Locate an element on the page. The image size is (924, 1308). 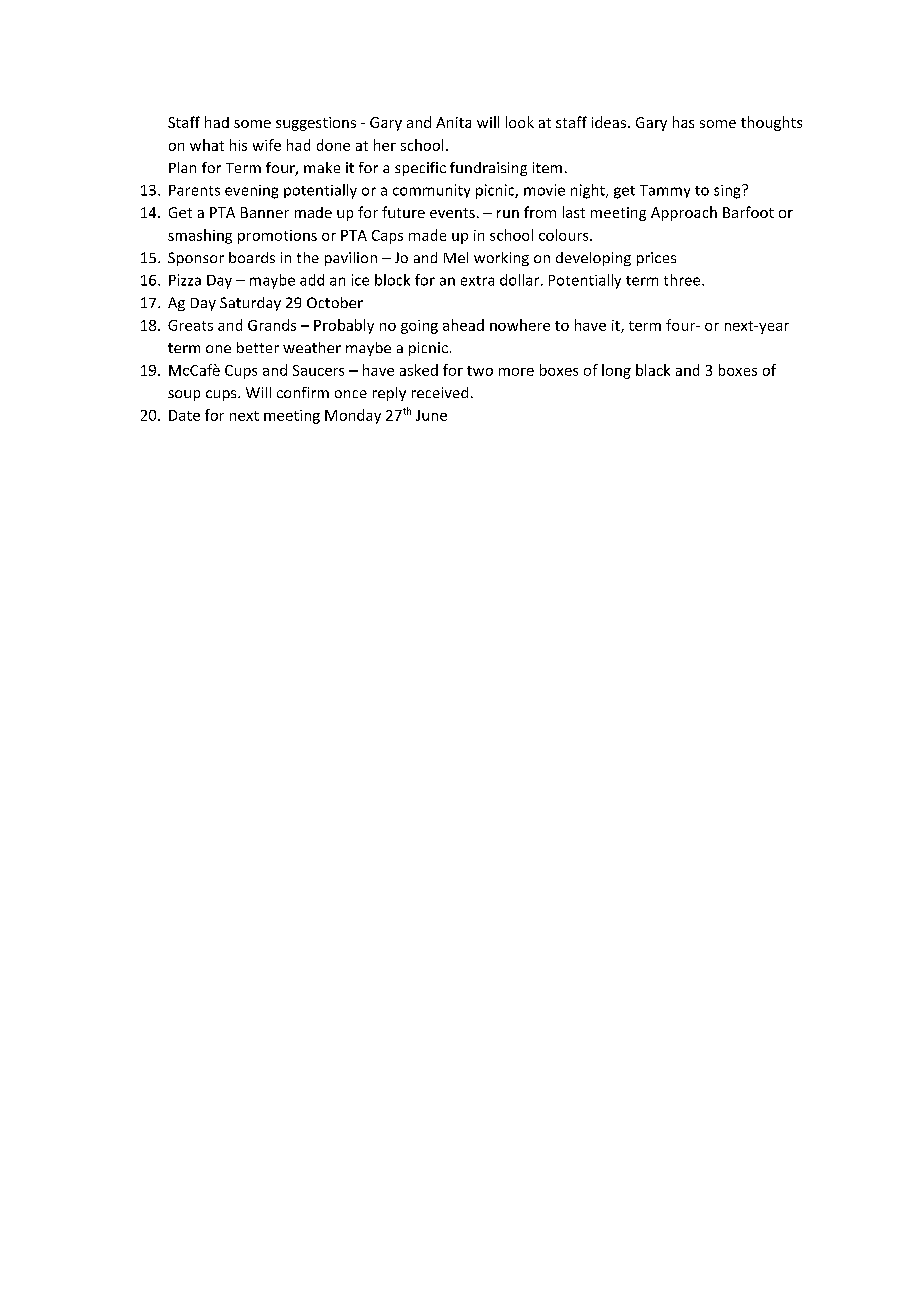
events is located at coordinates (452, 213).
